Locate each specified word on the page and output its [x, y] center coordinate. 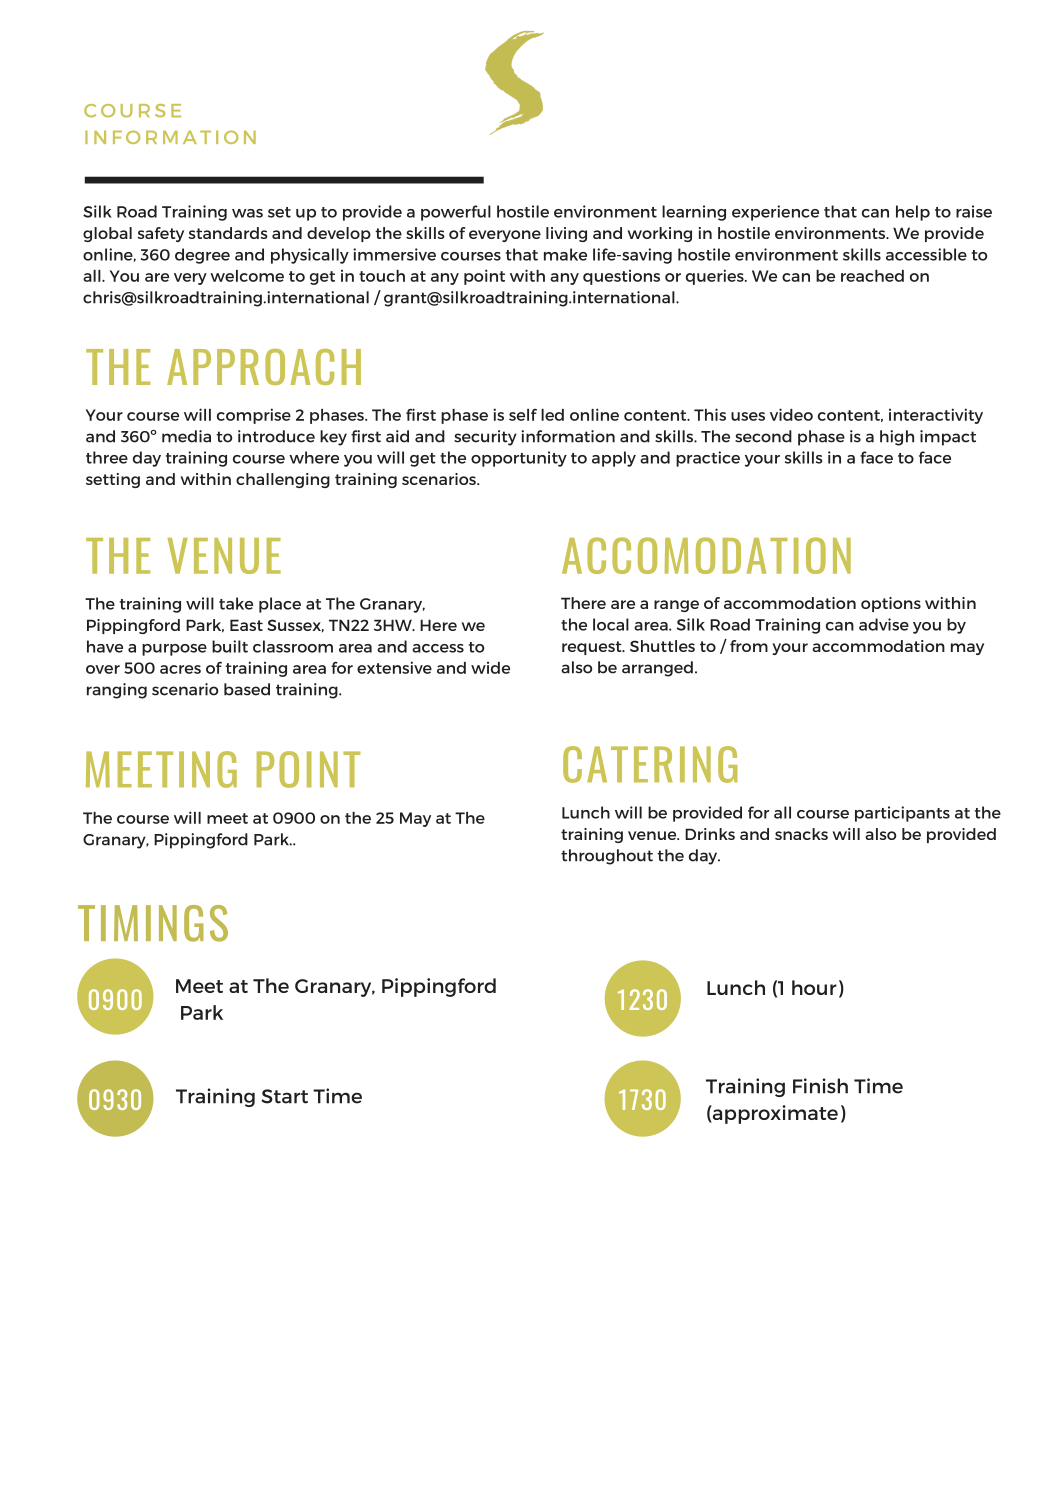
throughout [607, 857]
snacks [801, 834]
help [913, 213]
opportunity [519, 459]
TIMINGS [153, 923]
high [897, 438]
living [566, 234]
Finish [820, 1086]
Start [285, 1096]
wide [490, 668]
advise [884, 624]
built [230, 646]
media [186, 436]
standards [228, 233]
